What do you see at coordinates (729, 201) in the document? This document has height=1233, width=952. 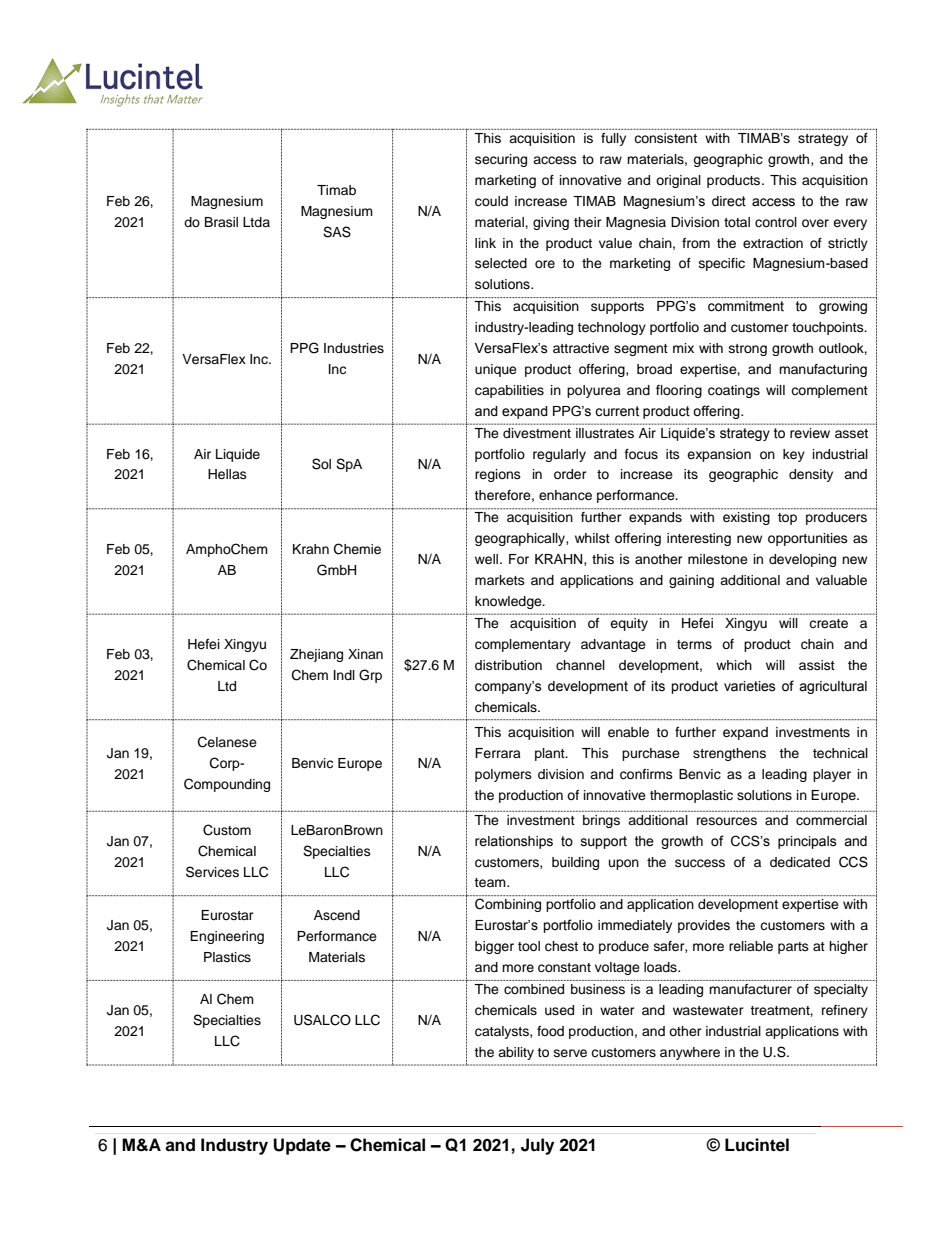 I see `direct` at bounding box center [729, 201].
